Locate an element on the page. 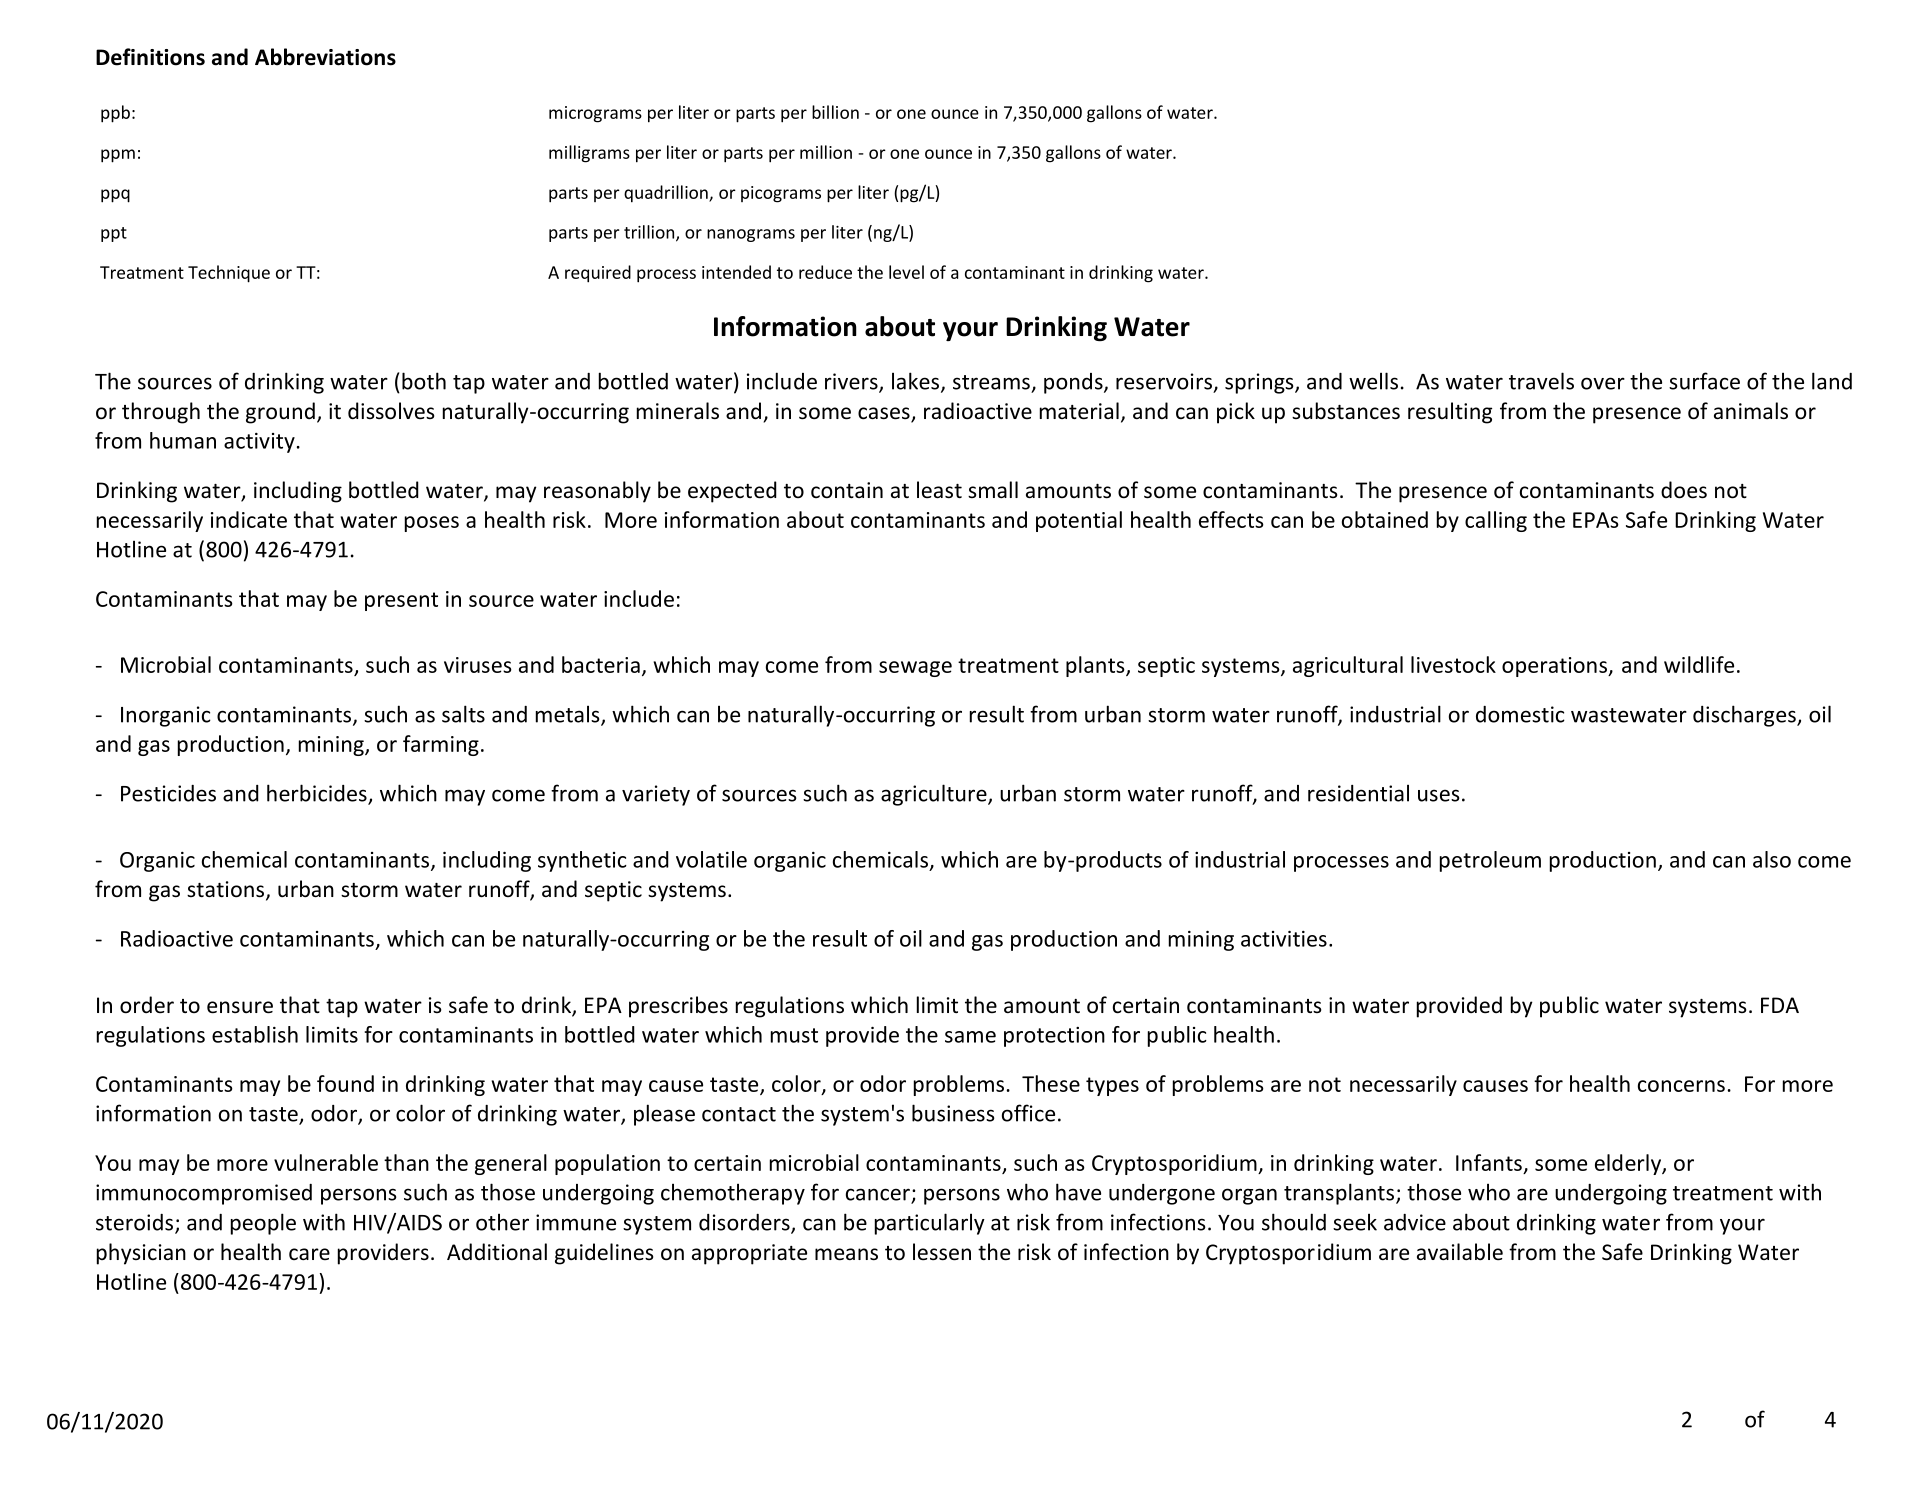  people is located at coordinates (263, 1224).
